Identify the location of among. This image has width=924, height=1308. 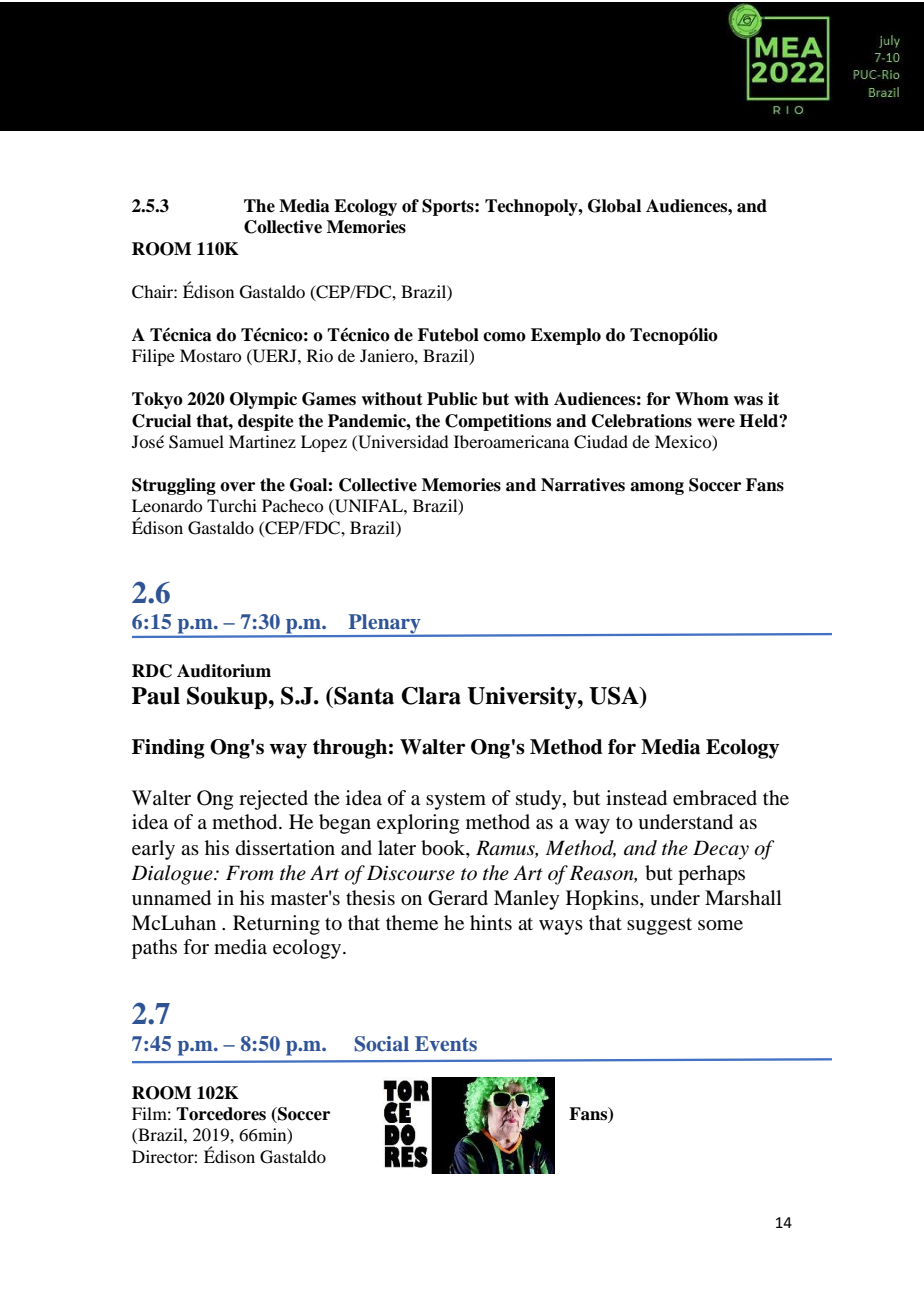
(657, 488).
